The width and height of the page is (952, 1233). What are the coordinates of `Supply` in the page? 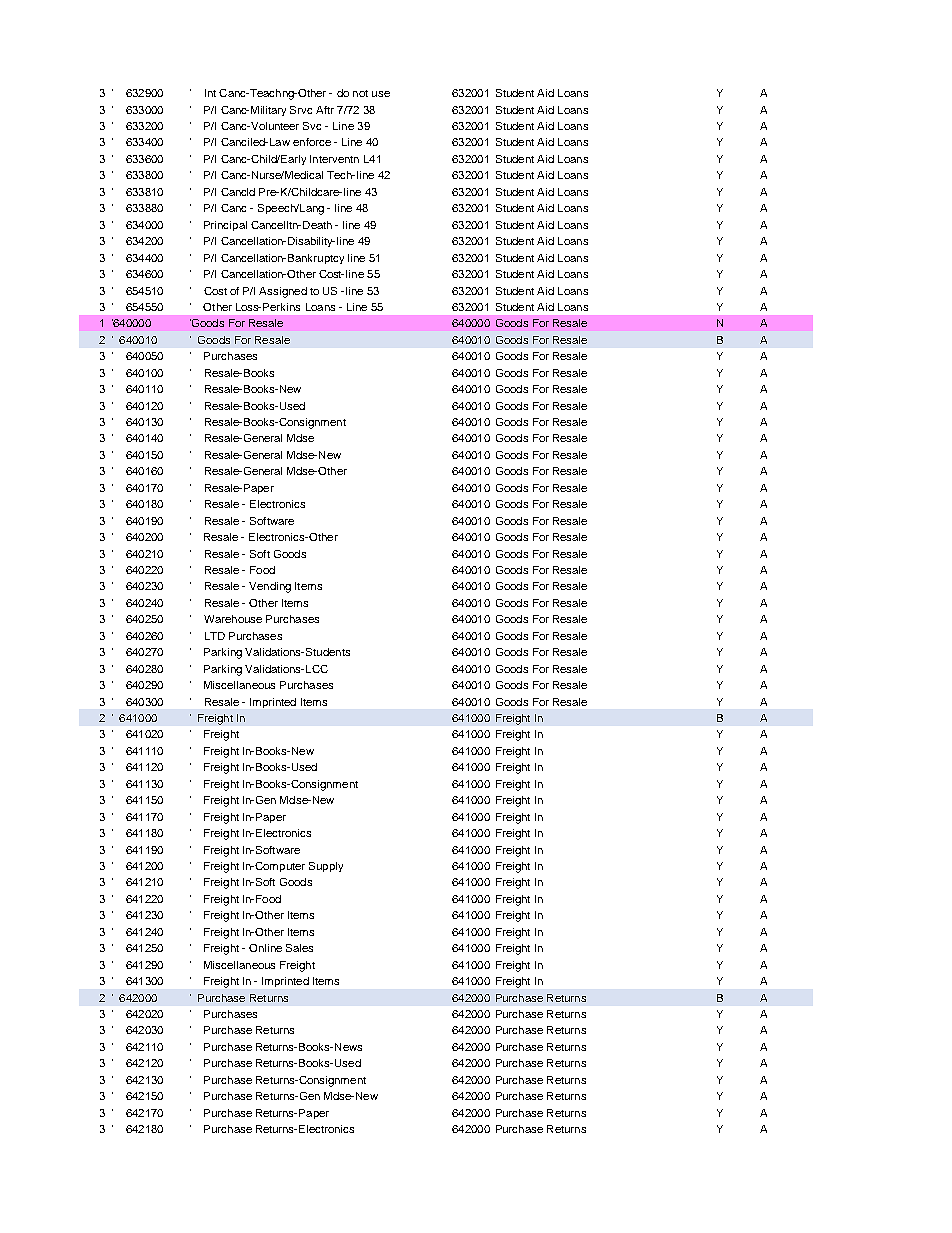 It's located at (326, 867).
